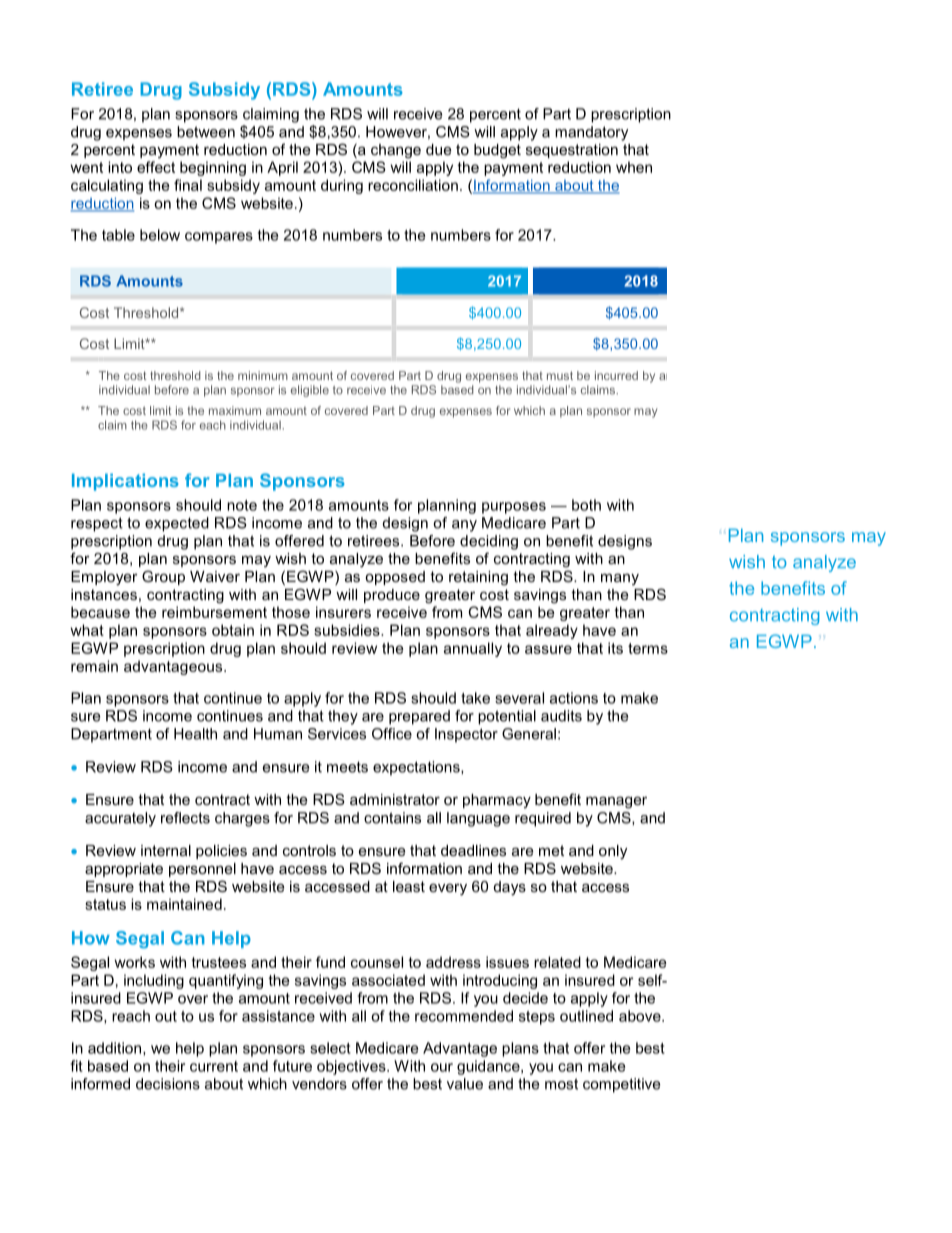  Describe the element at coordinates (396, 151) in the document. I see `change` at that location.
